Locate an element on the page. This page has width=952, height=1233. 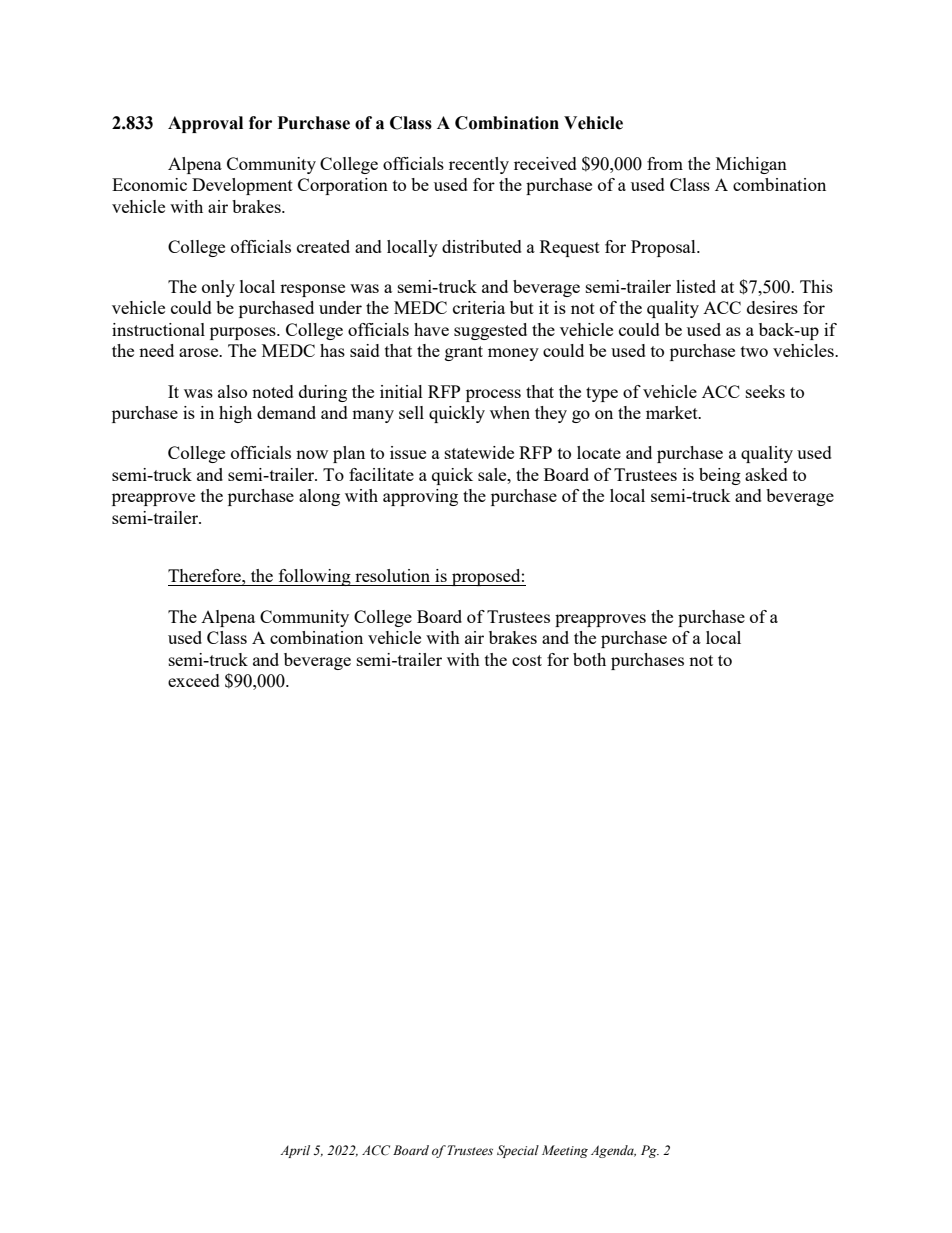
sale is located at coordinates (493, 474).
